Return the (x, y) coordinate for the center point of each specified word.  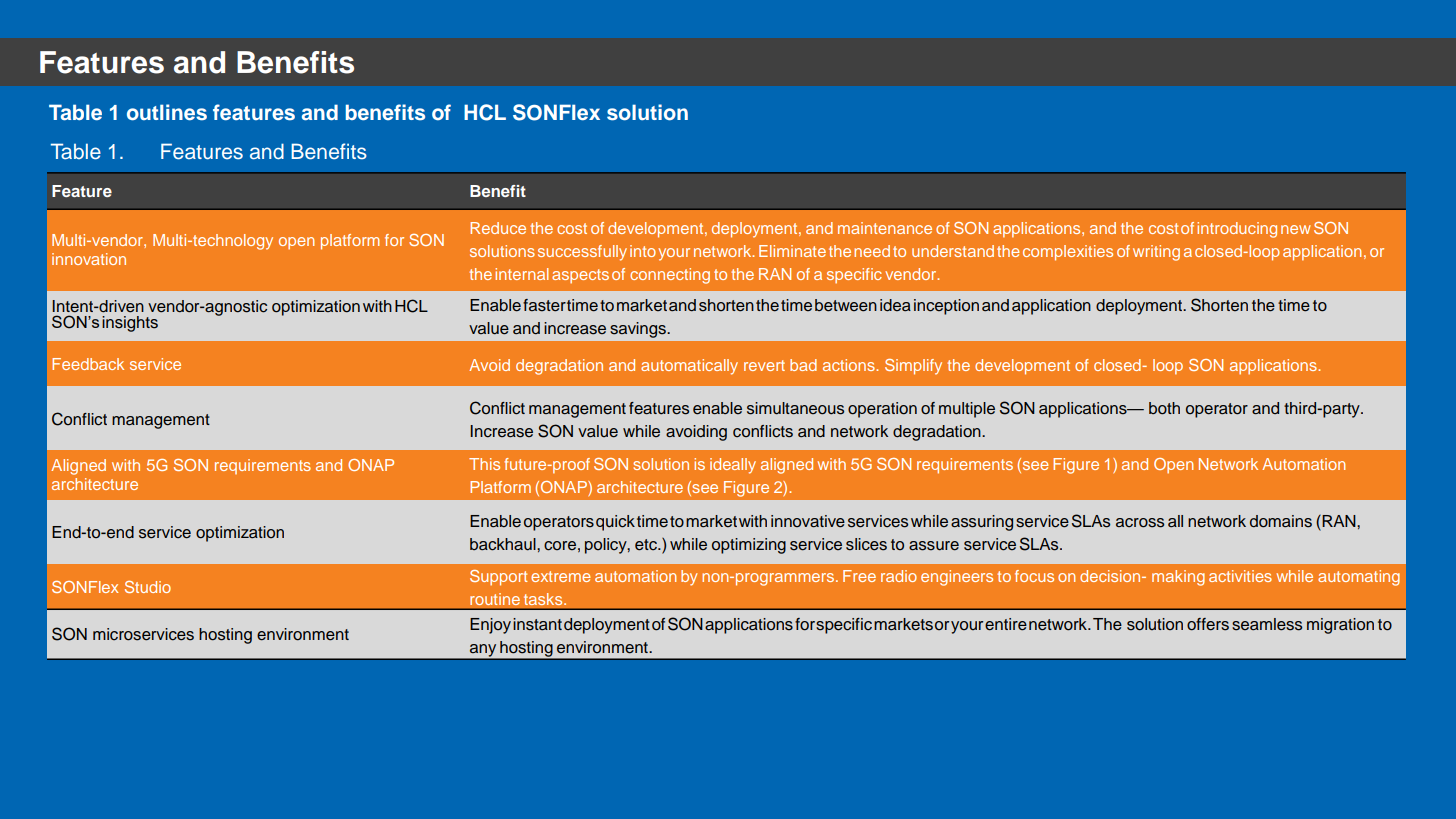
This (484, 464)
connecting (670, 276)
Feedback (88, 364)
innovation (89, 259)
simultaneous (795, 408)
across (1140, 523)
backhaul (504, 544)
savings (639, 330)
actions (850, 365)
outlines (167, 112)
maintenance (885, 228)
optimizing (749, 546)
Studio (148, 587)
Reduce (498, 228)
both (1164, 408)
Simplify (913, 367)
